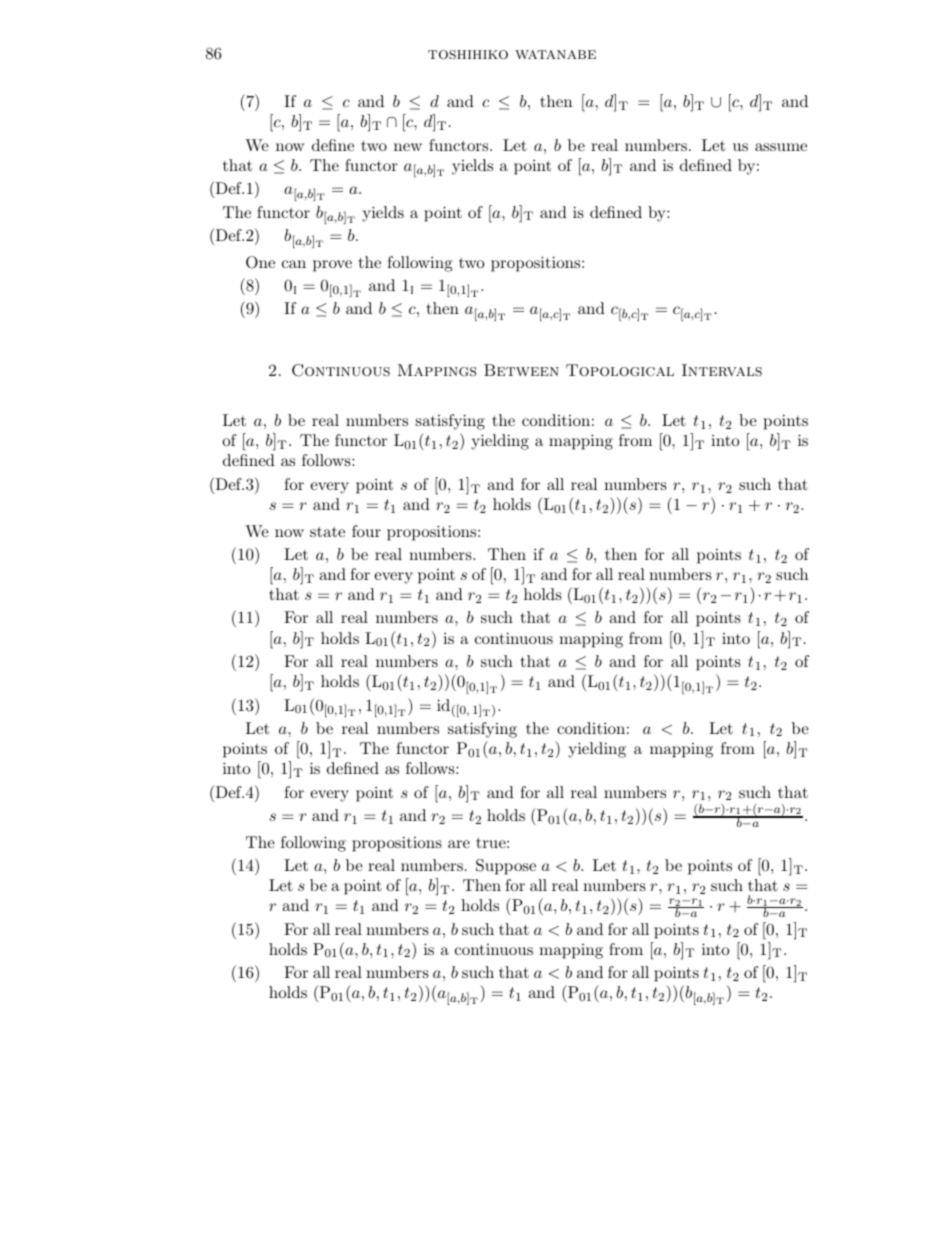  Describe the element at coordinates (459, 844) in the screenshot. I see `are` at that location.
